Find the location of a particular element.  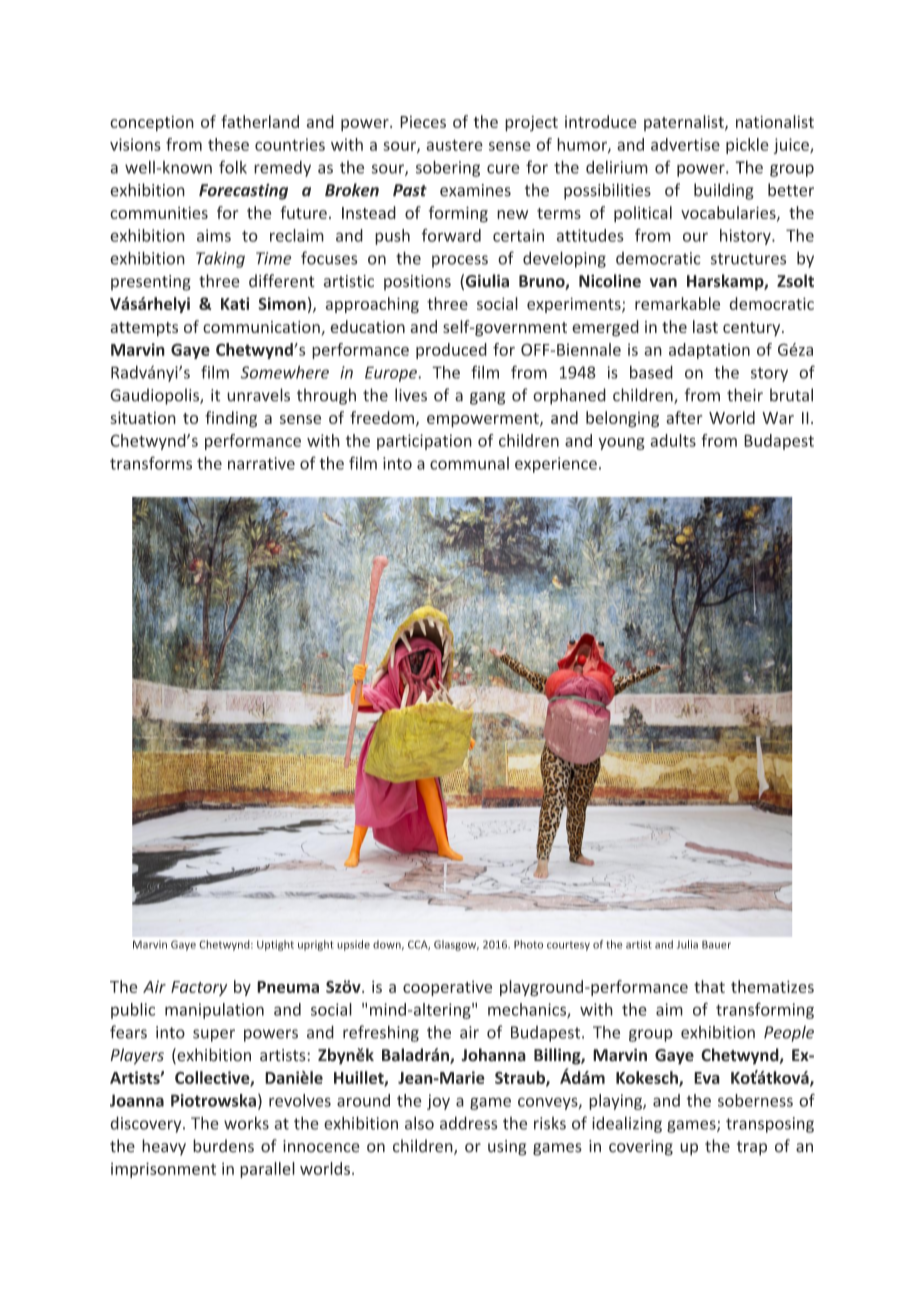

Europe is located at coordinates (392, 374).
